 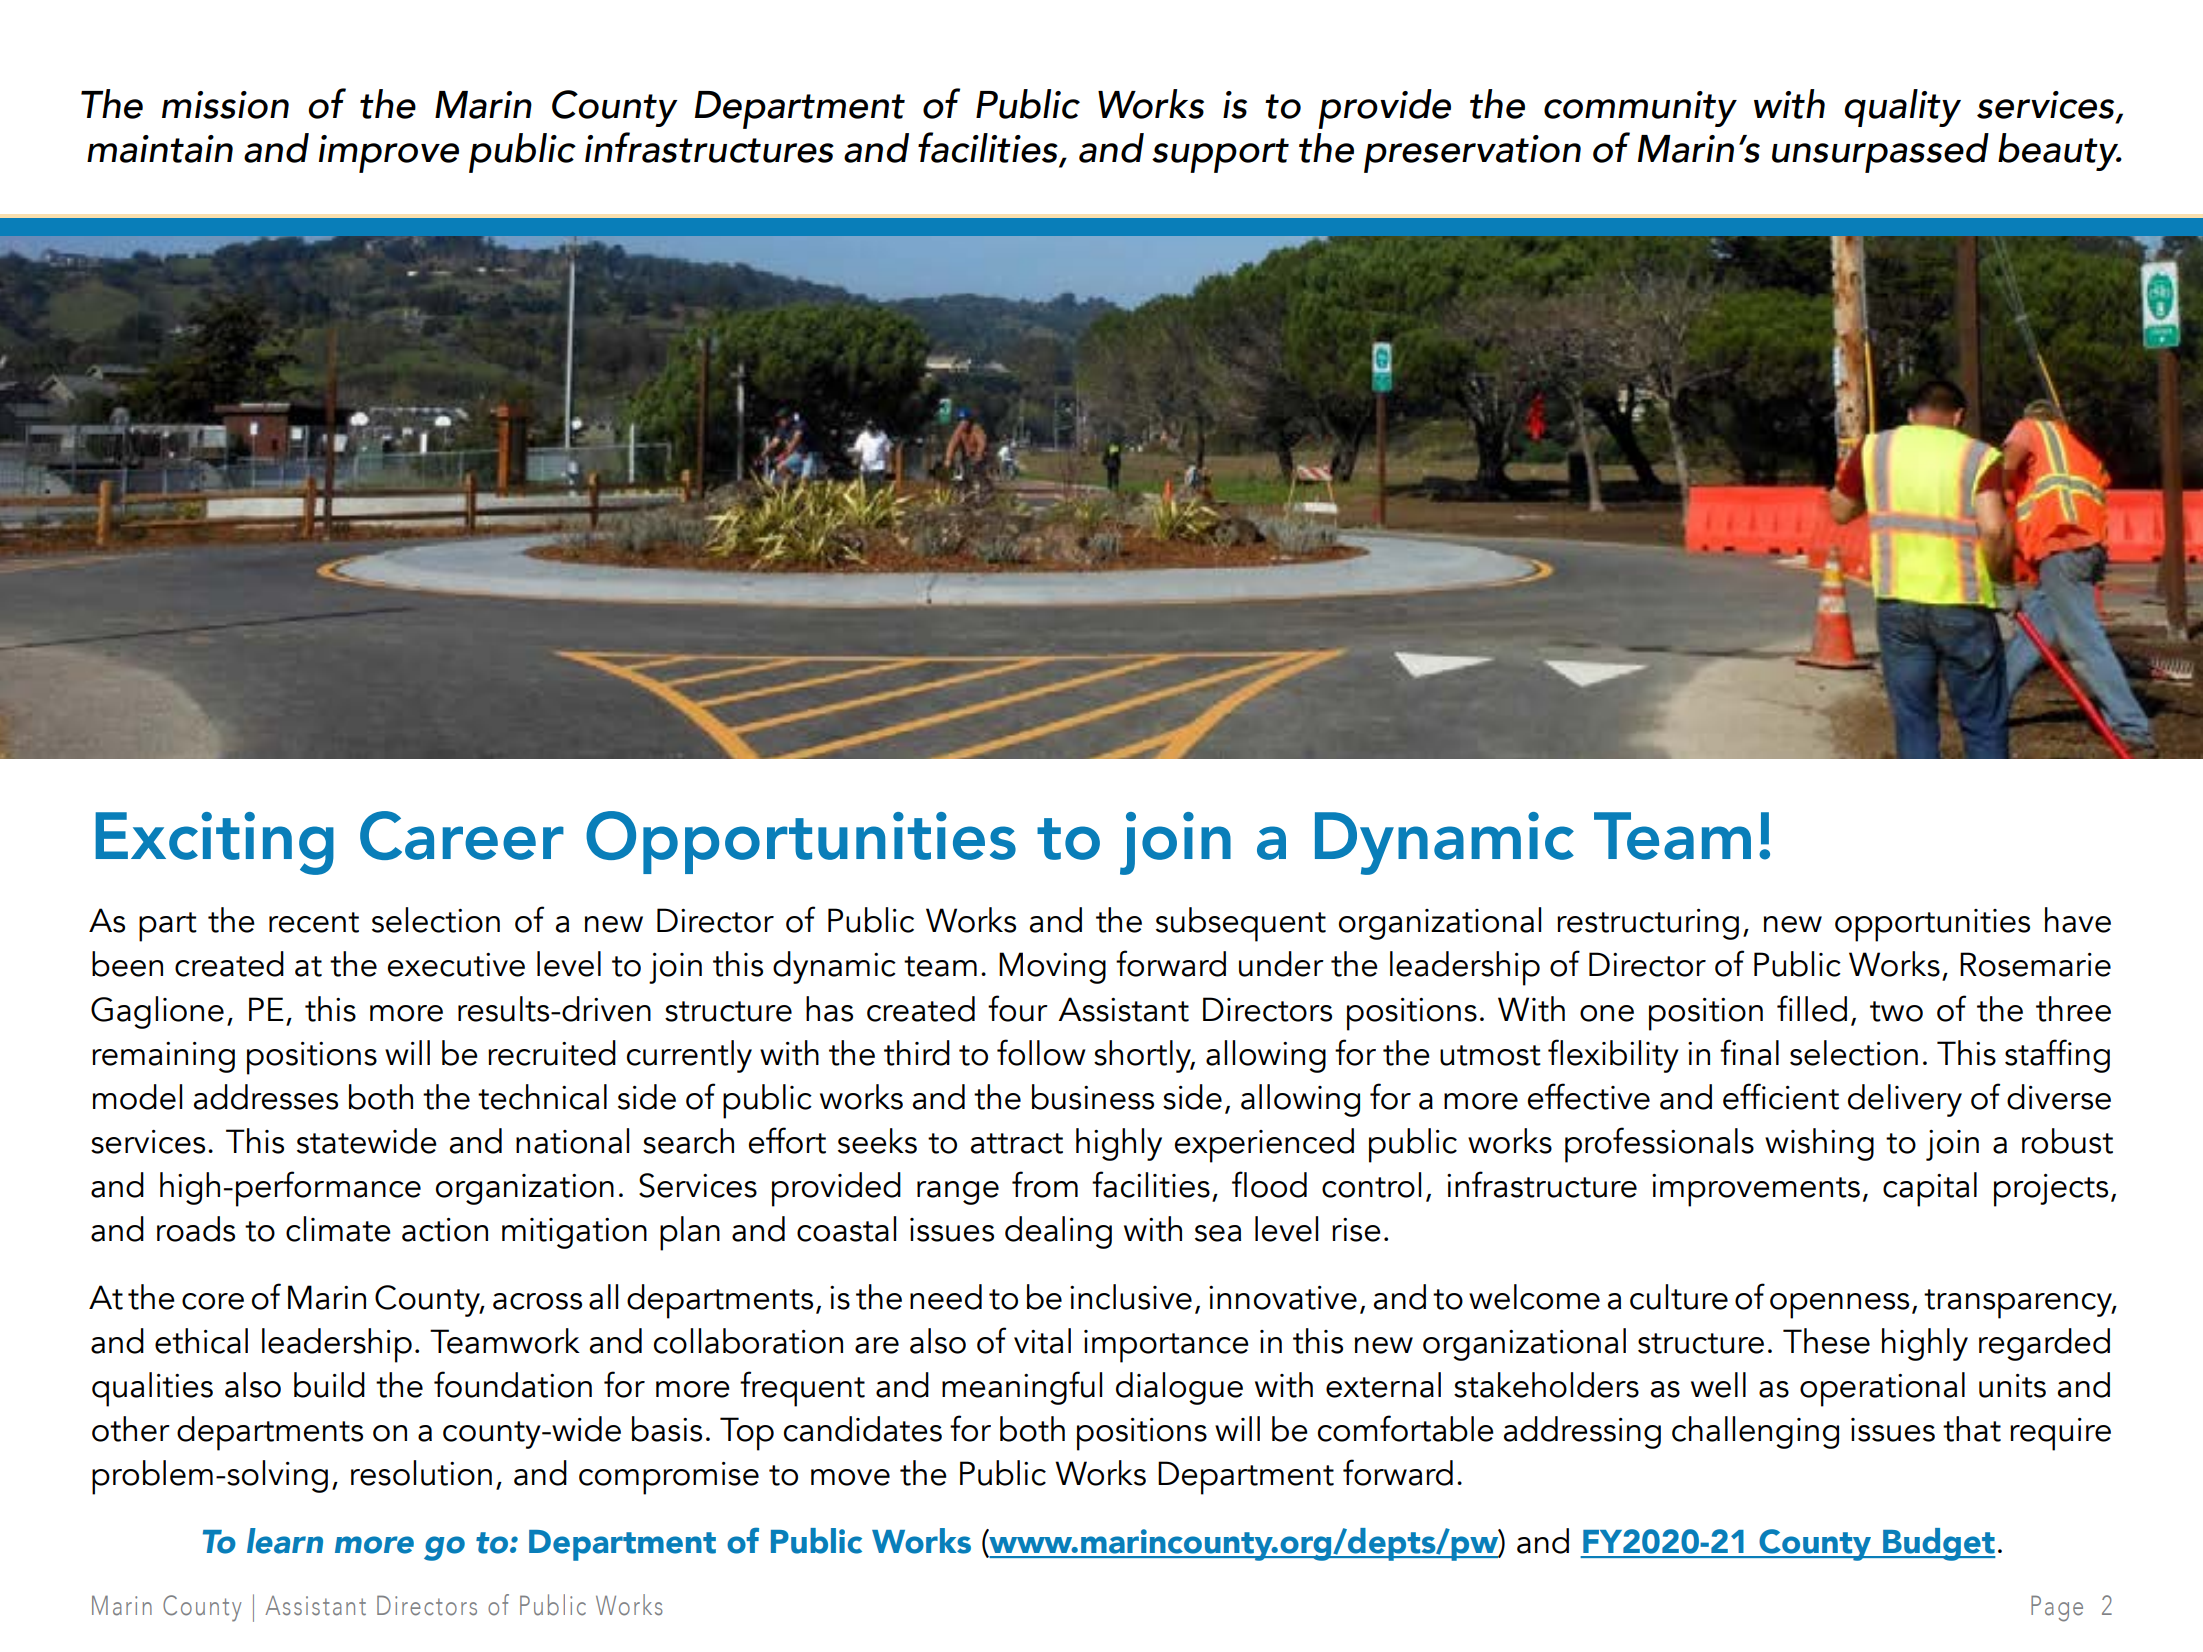 What do you see at coordinates (2078, 920) in the page?
I see `have` at bounding box center [2078, 920].
